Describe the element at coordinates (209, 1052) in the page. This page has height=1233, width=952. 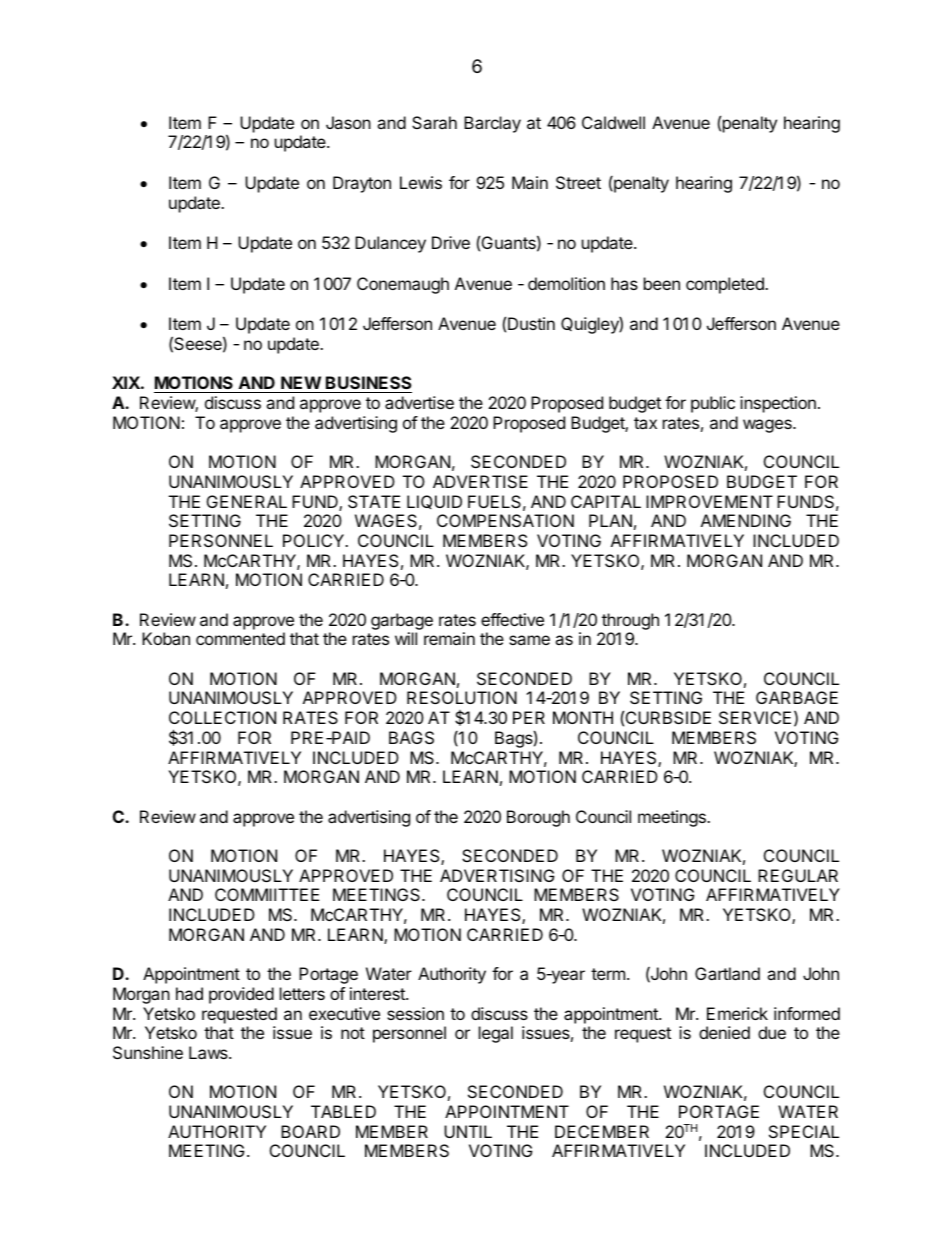
I see `Laws` at that location.
